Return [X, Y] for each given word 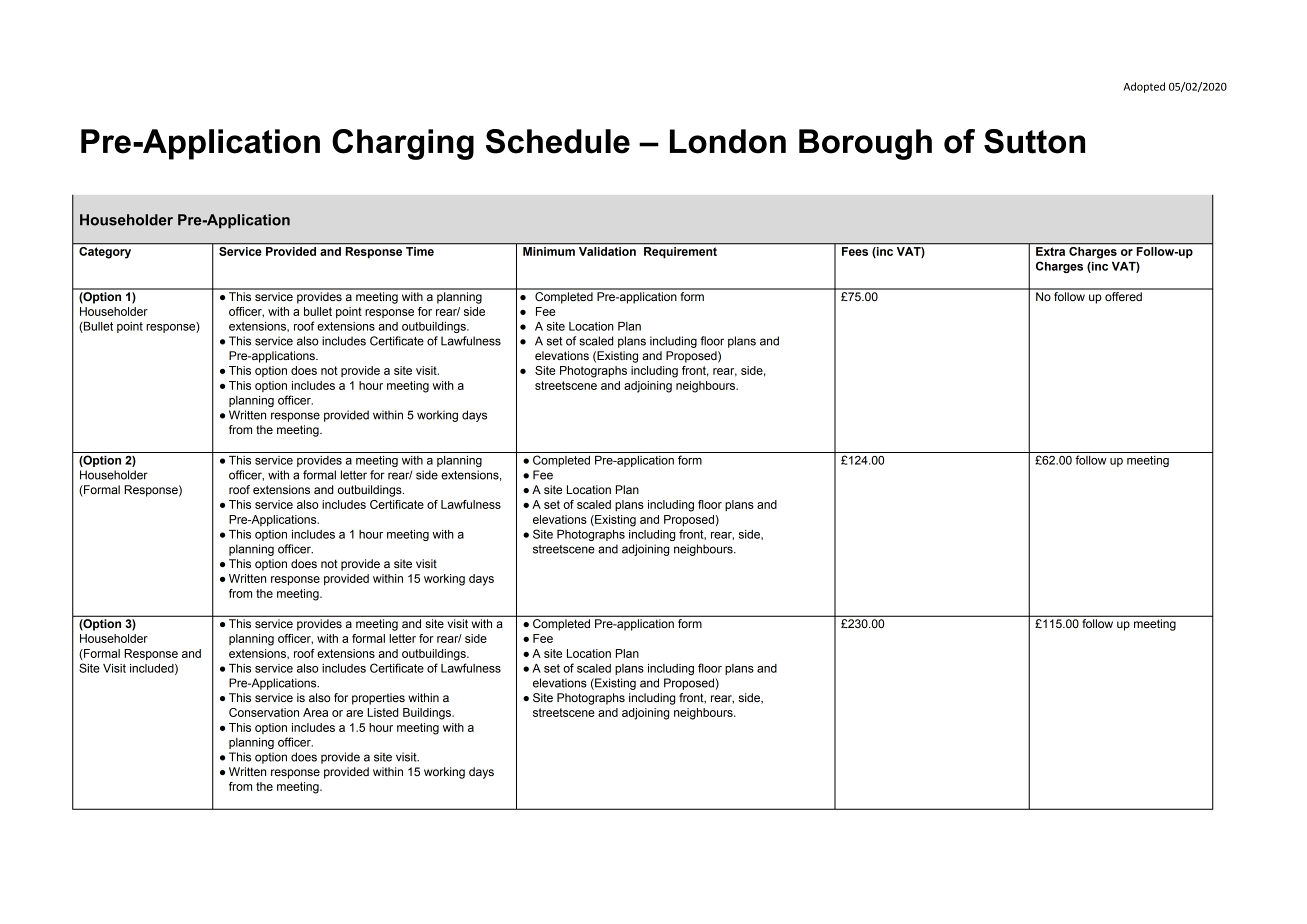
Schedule [558, 141]
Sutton [1034, 141]
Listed [382, 712]
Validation [607, 251]
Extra [1050, 251]
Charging [403, 144]
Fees [855, 251]
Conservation [264, 712]
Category [105, 253]
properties [378, 699]
